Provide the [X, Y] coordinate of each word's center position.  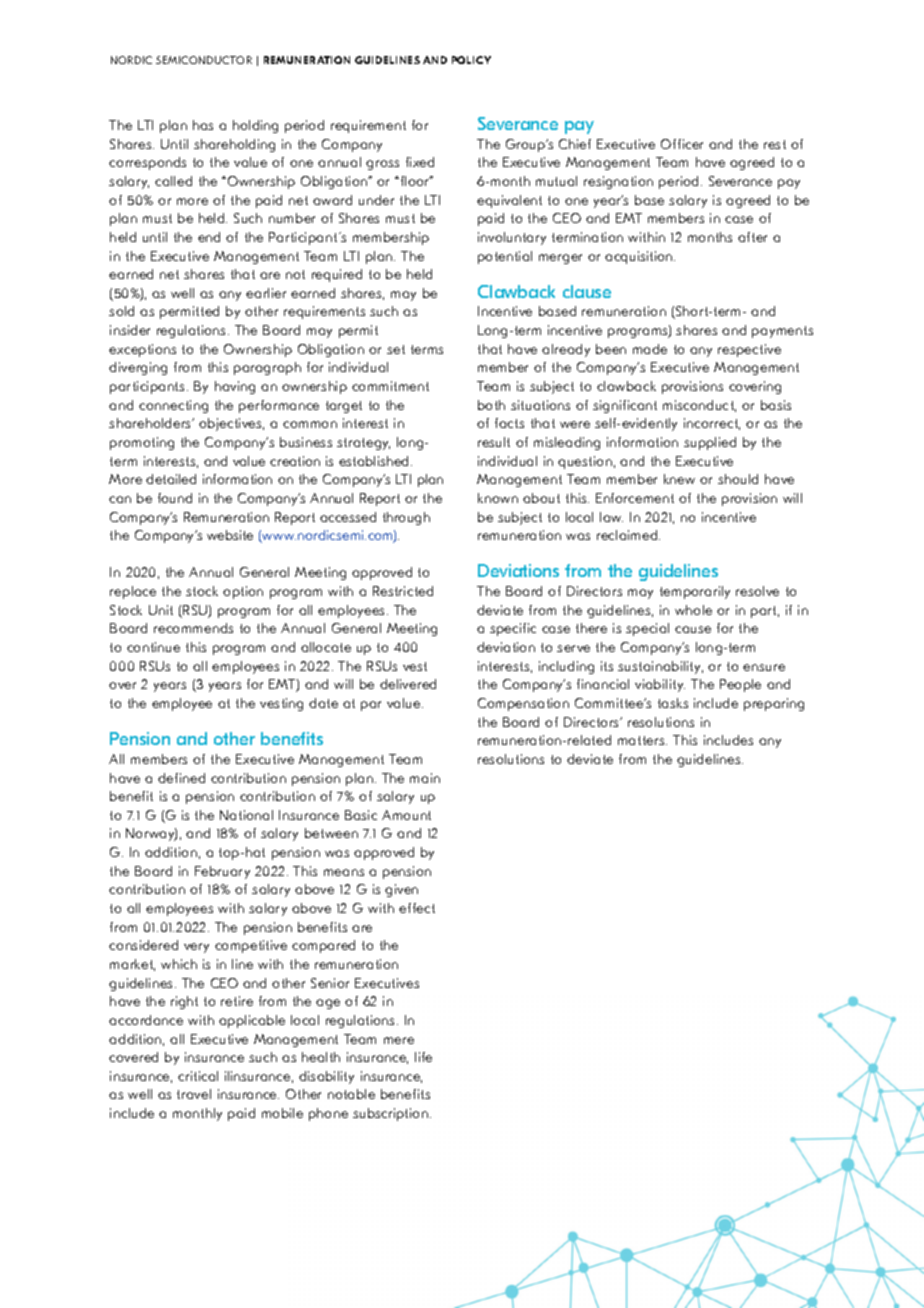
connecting [173, 406]
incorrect [712, 424]
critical [198, 1076]
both [491, 405]
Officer [682, 144]
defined [181, 778]
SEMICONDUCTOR [204, 60]
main [425, 778]
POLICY [471, 60]
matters [642, 740]
